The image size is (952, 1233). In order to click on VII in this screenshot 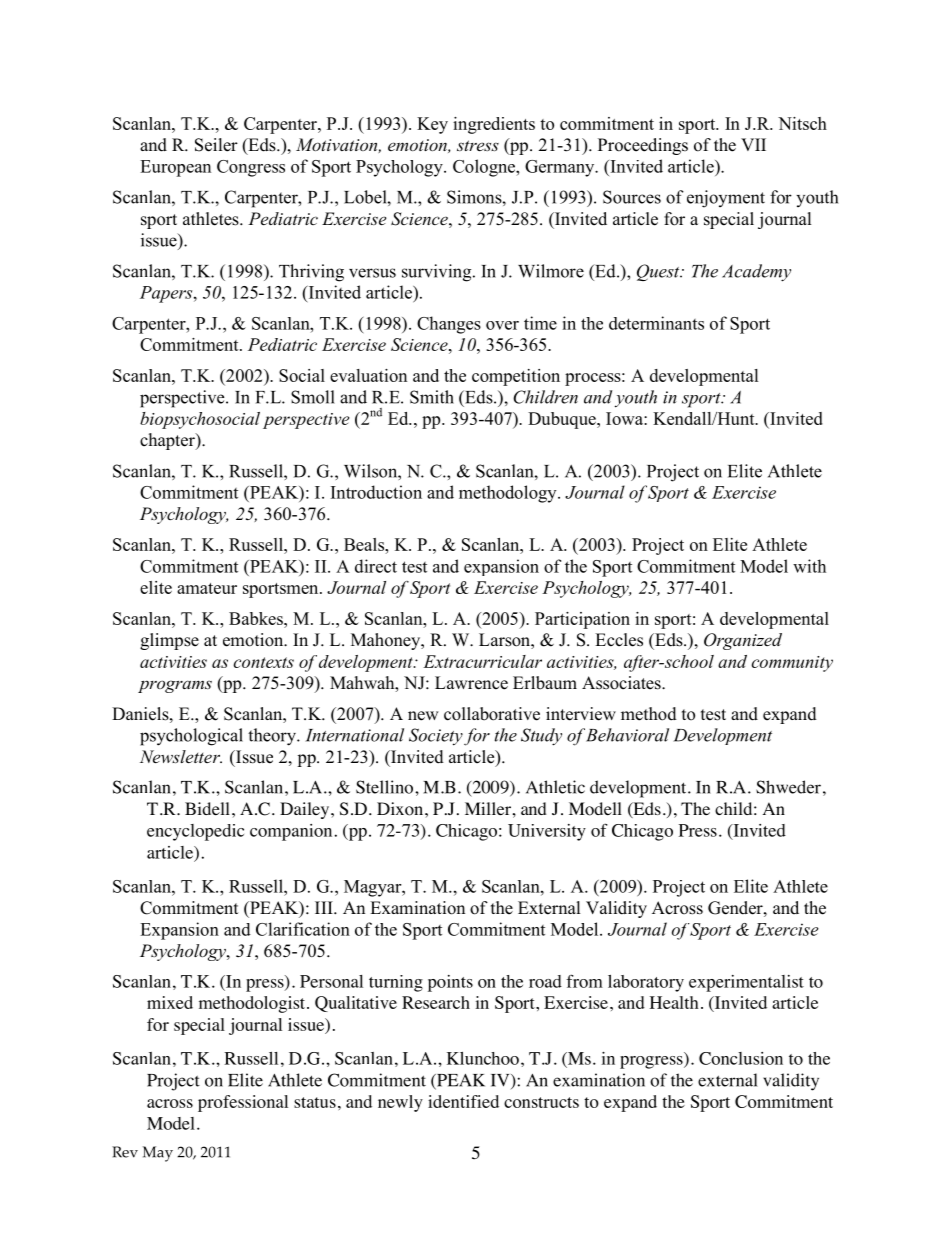, I will do `click(753, 144)`.
